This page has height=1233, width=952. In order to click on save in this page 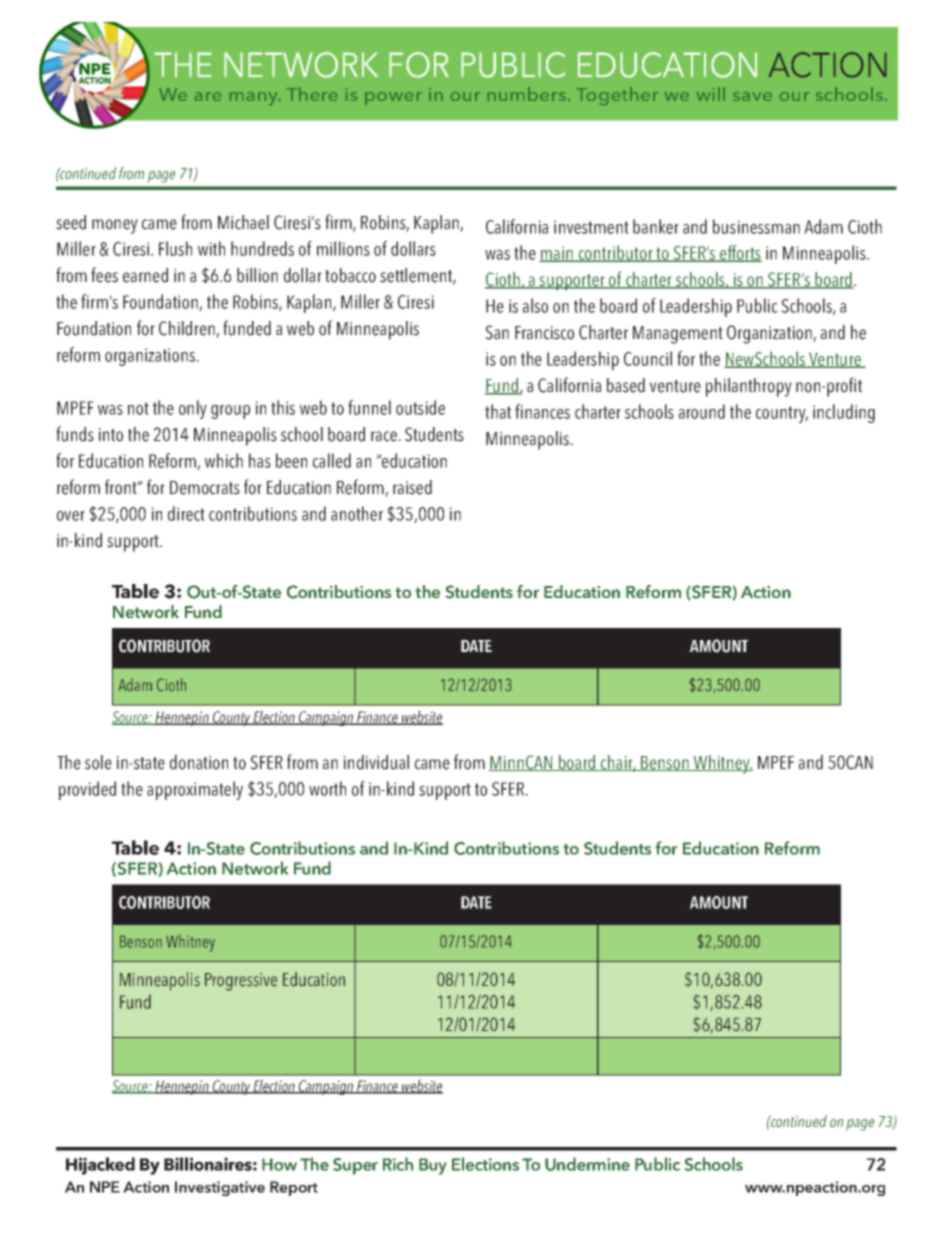, I will do `click(752, 96)`.
